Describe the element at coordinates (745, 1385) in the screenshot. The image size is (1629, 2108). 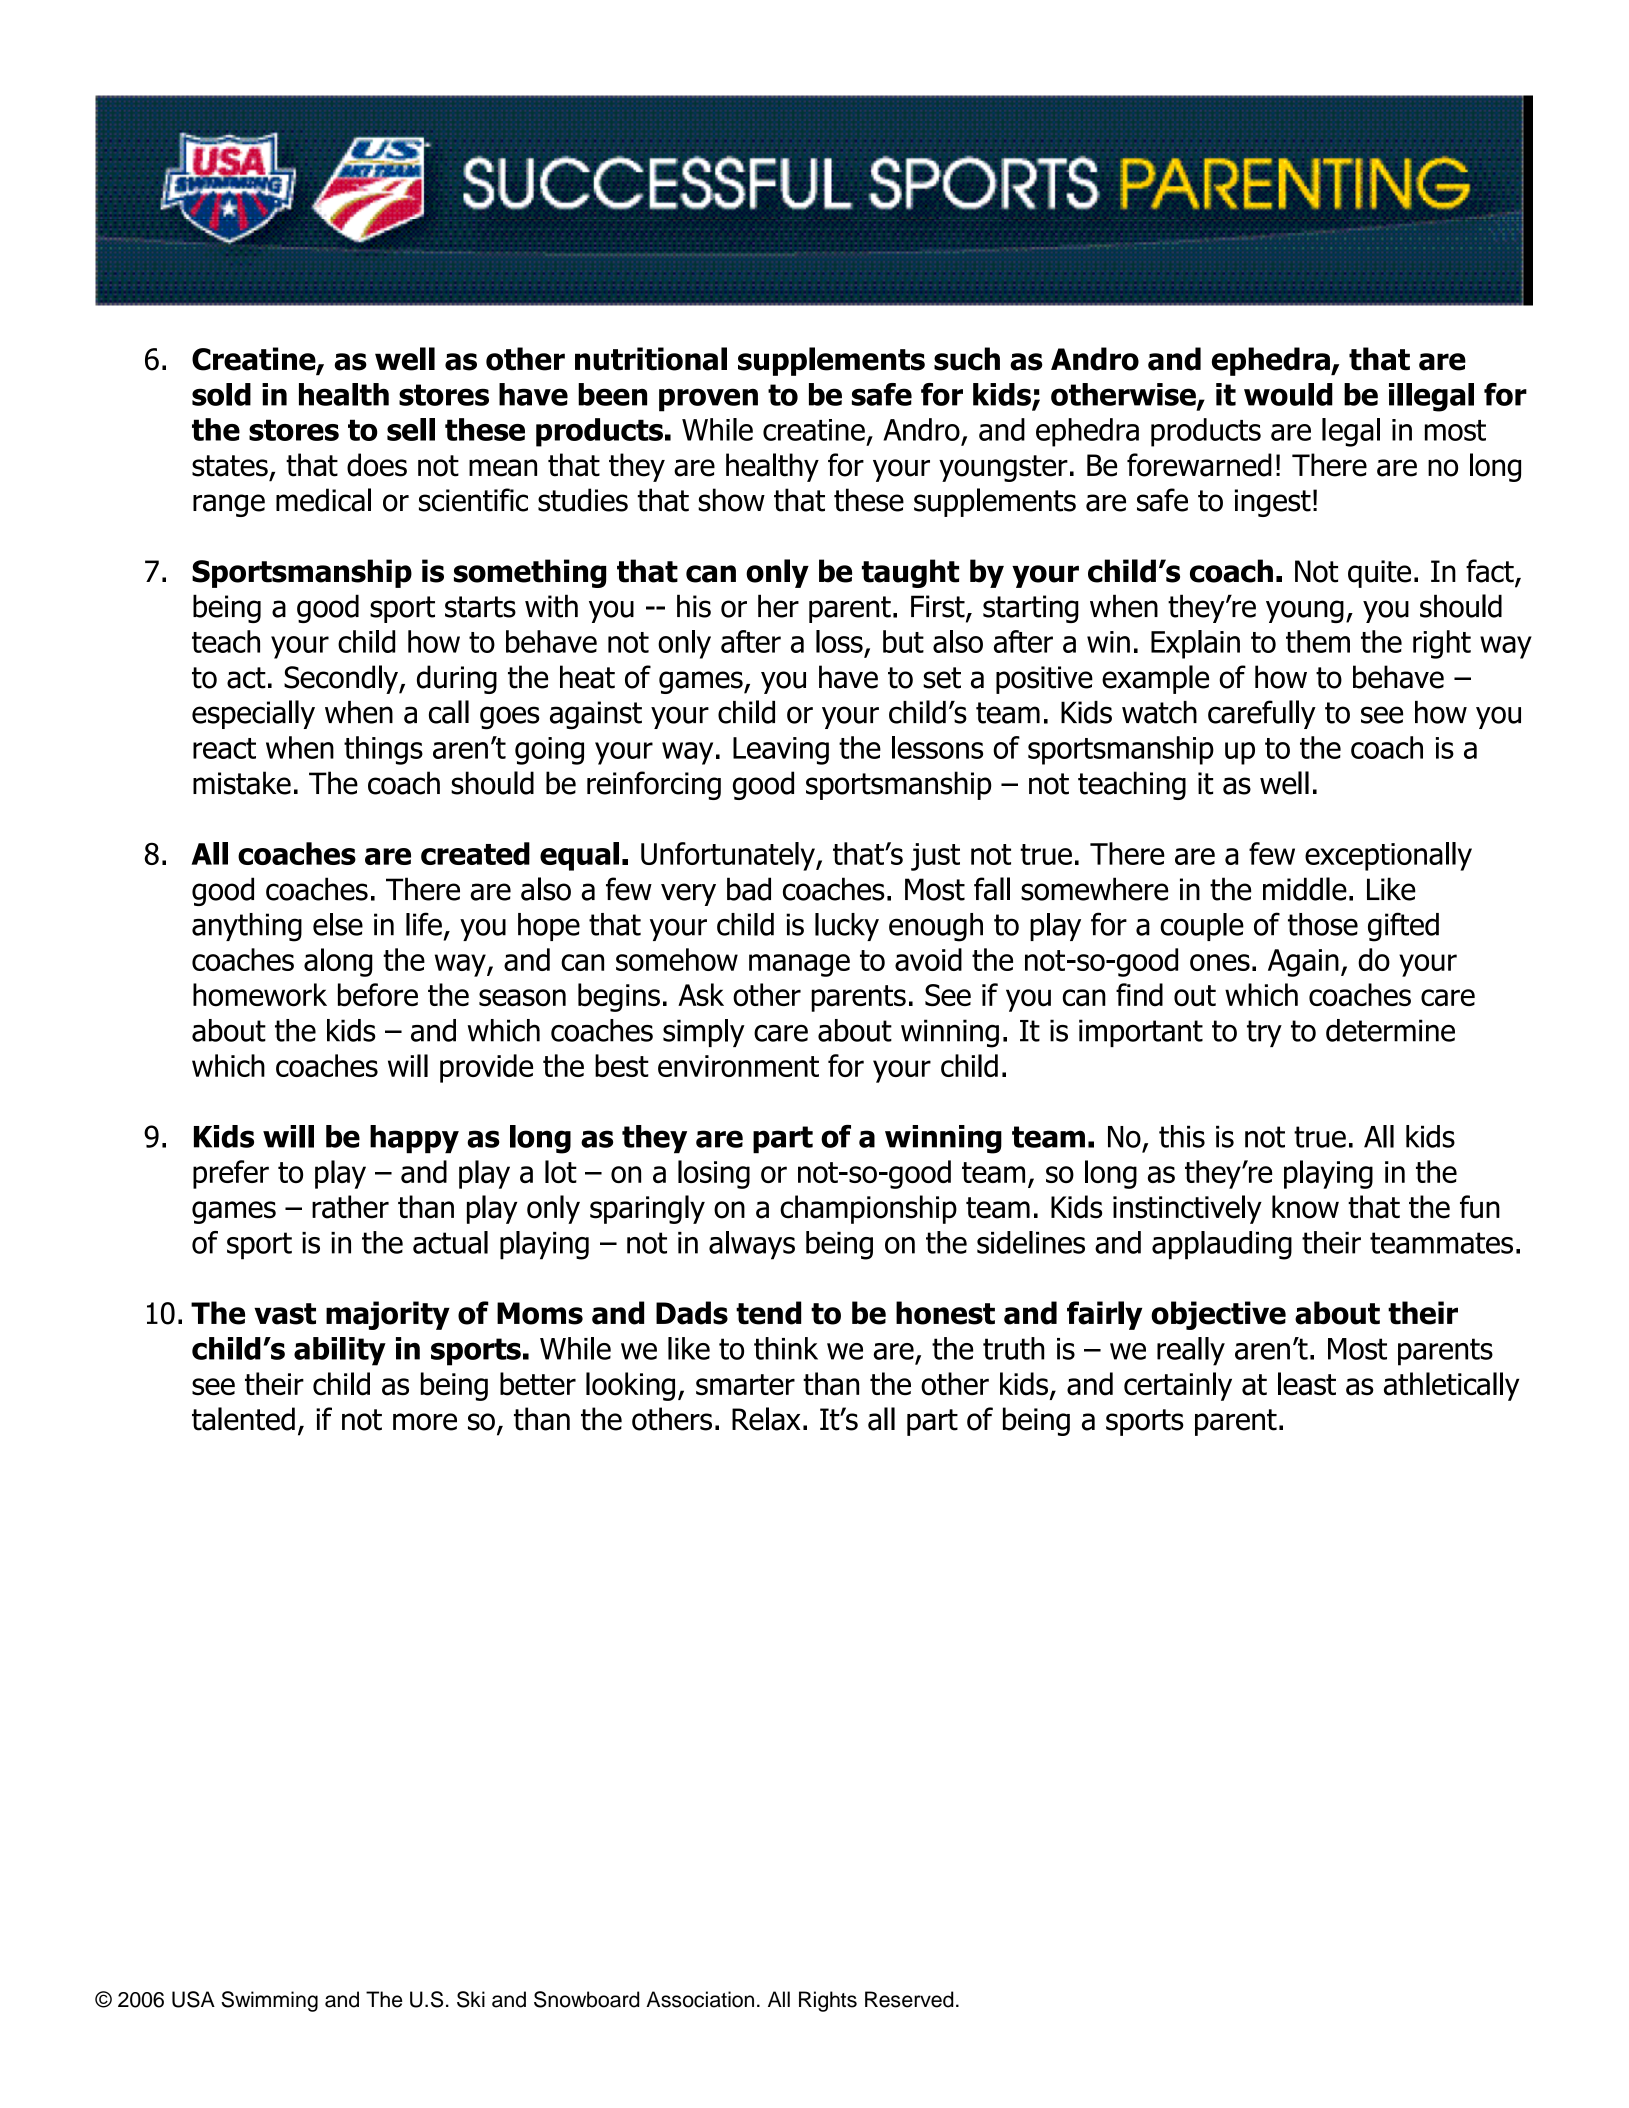
I see `smarter` at that location.
